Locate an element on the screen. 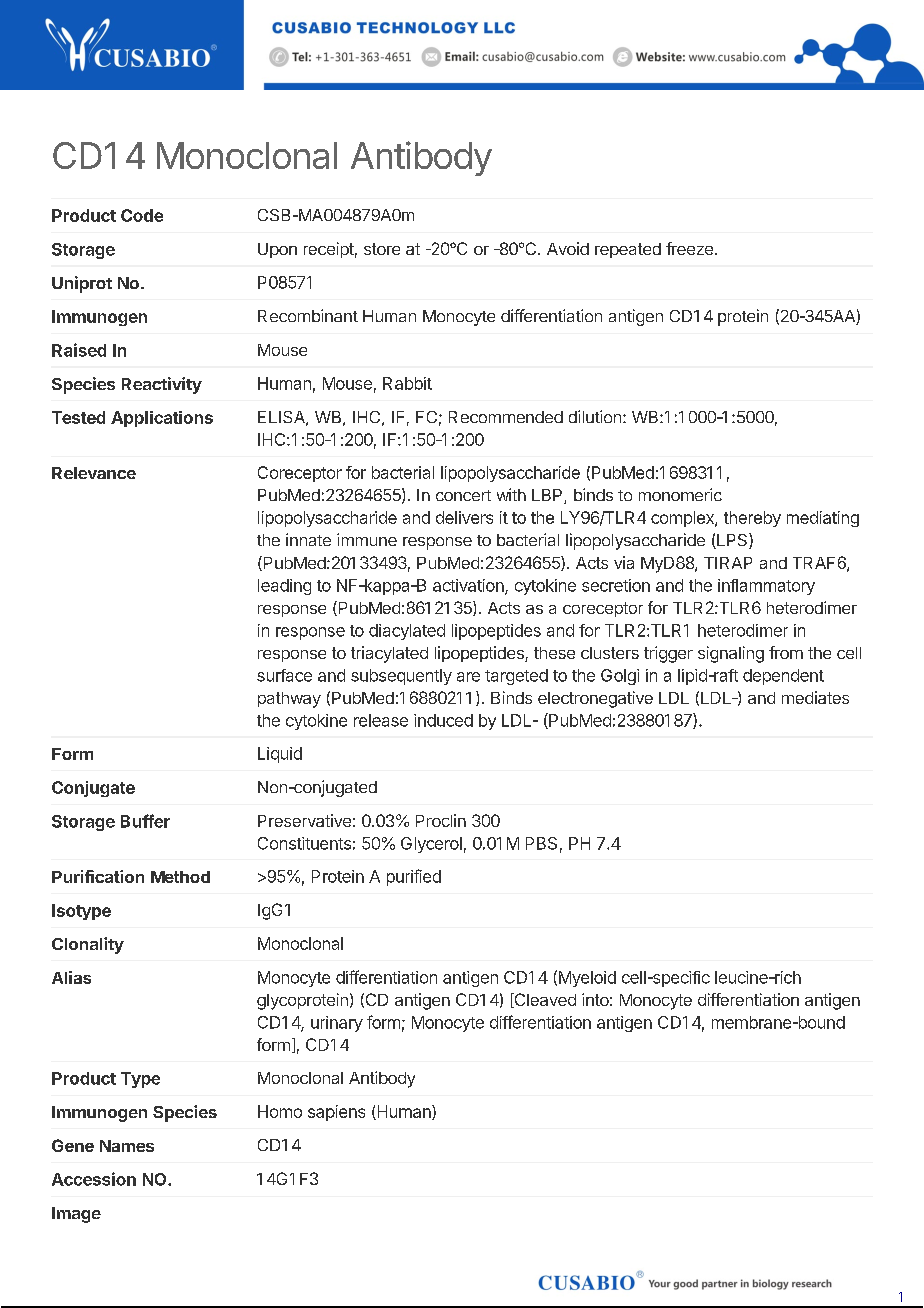  Names is located at coordinates (127, 1146).
